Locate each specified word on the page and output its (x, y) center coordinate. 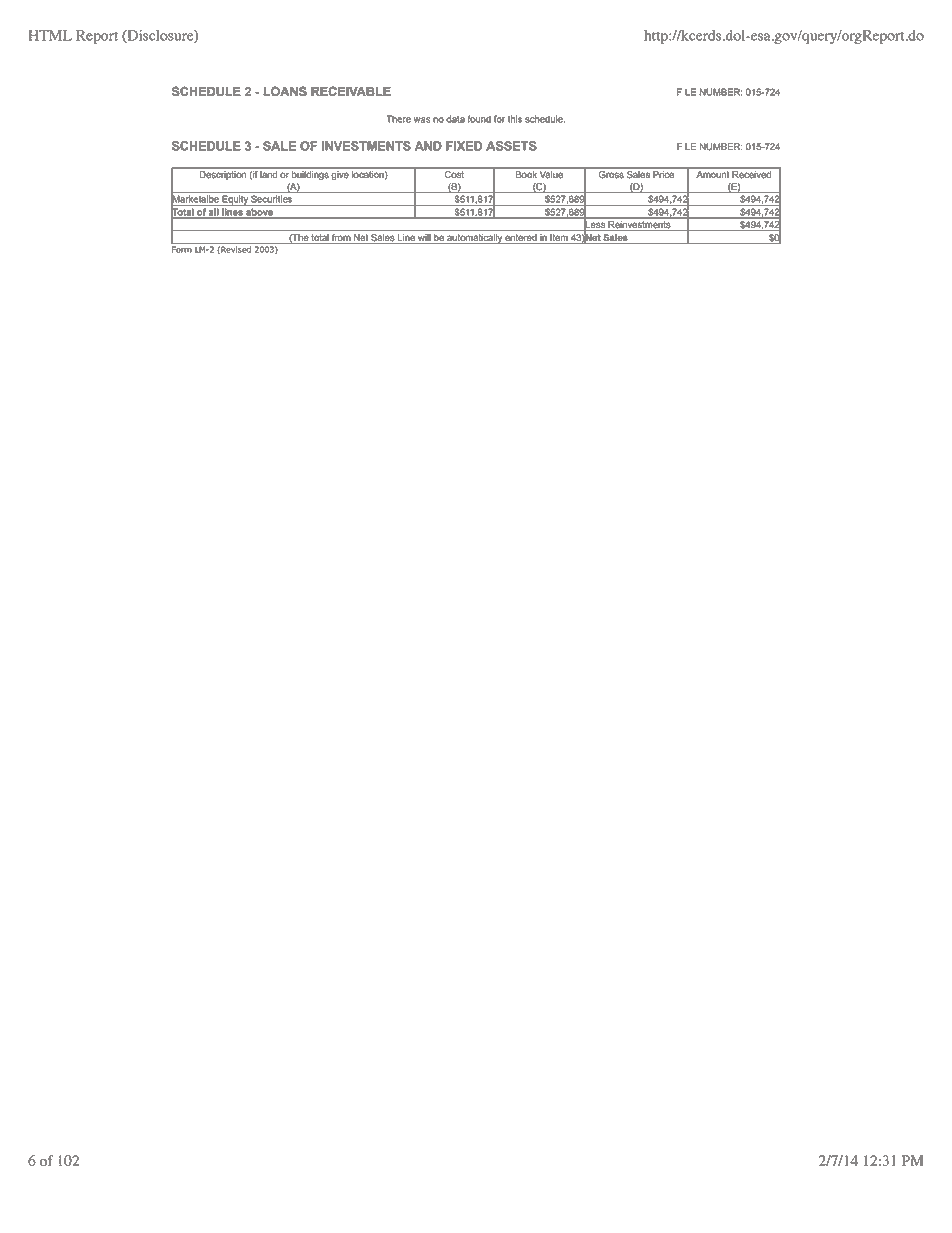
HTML (50, 35)
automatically (474, 239)
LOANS (285, 91)
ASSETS (511, 146)
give (340, 175)
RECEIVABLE (351, 91)
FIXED (464, 146)
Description (223, 175)
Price (663, 174)
